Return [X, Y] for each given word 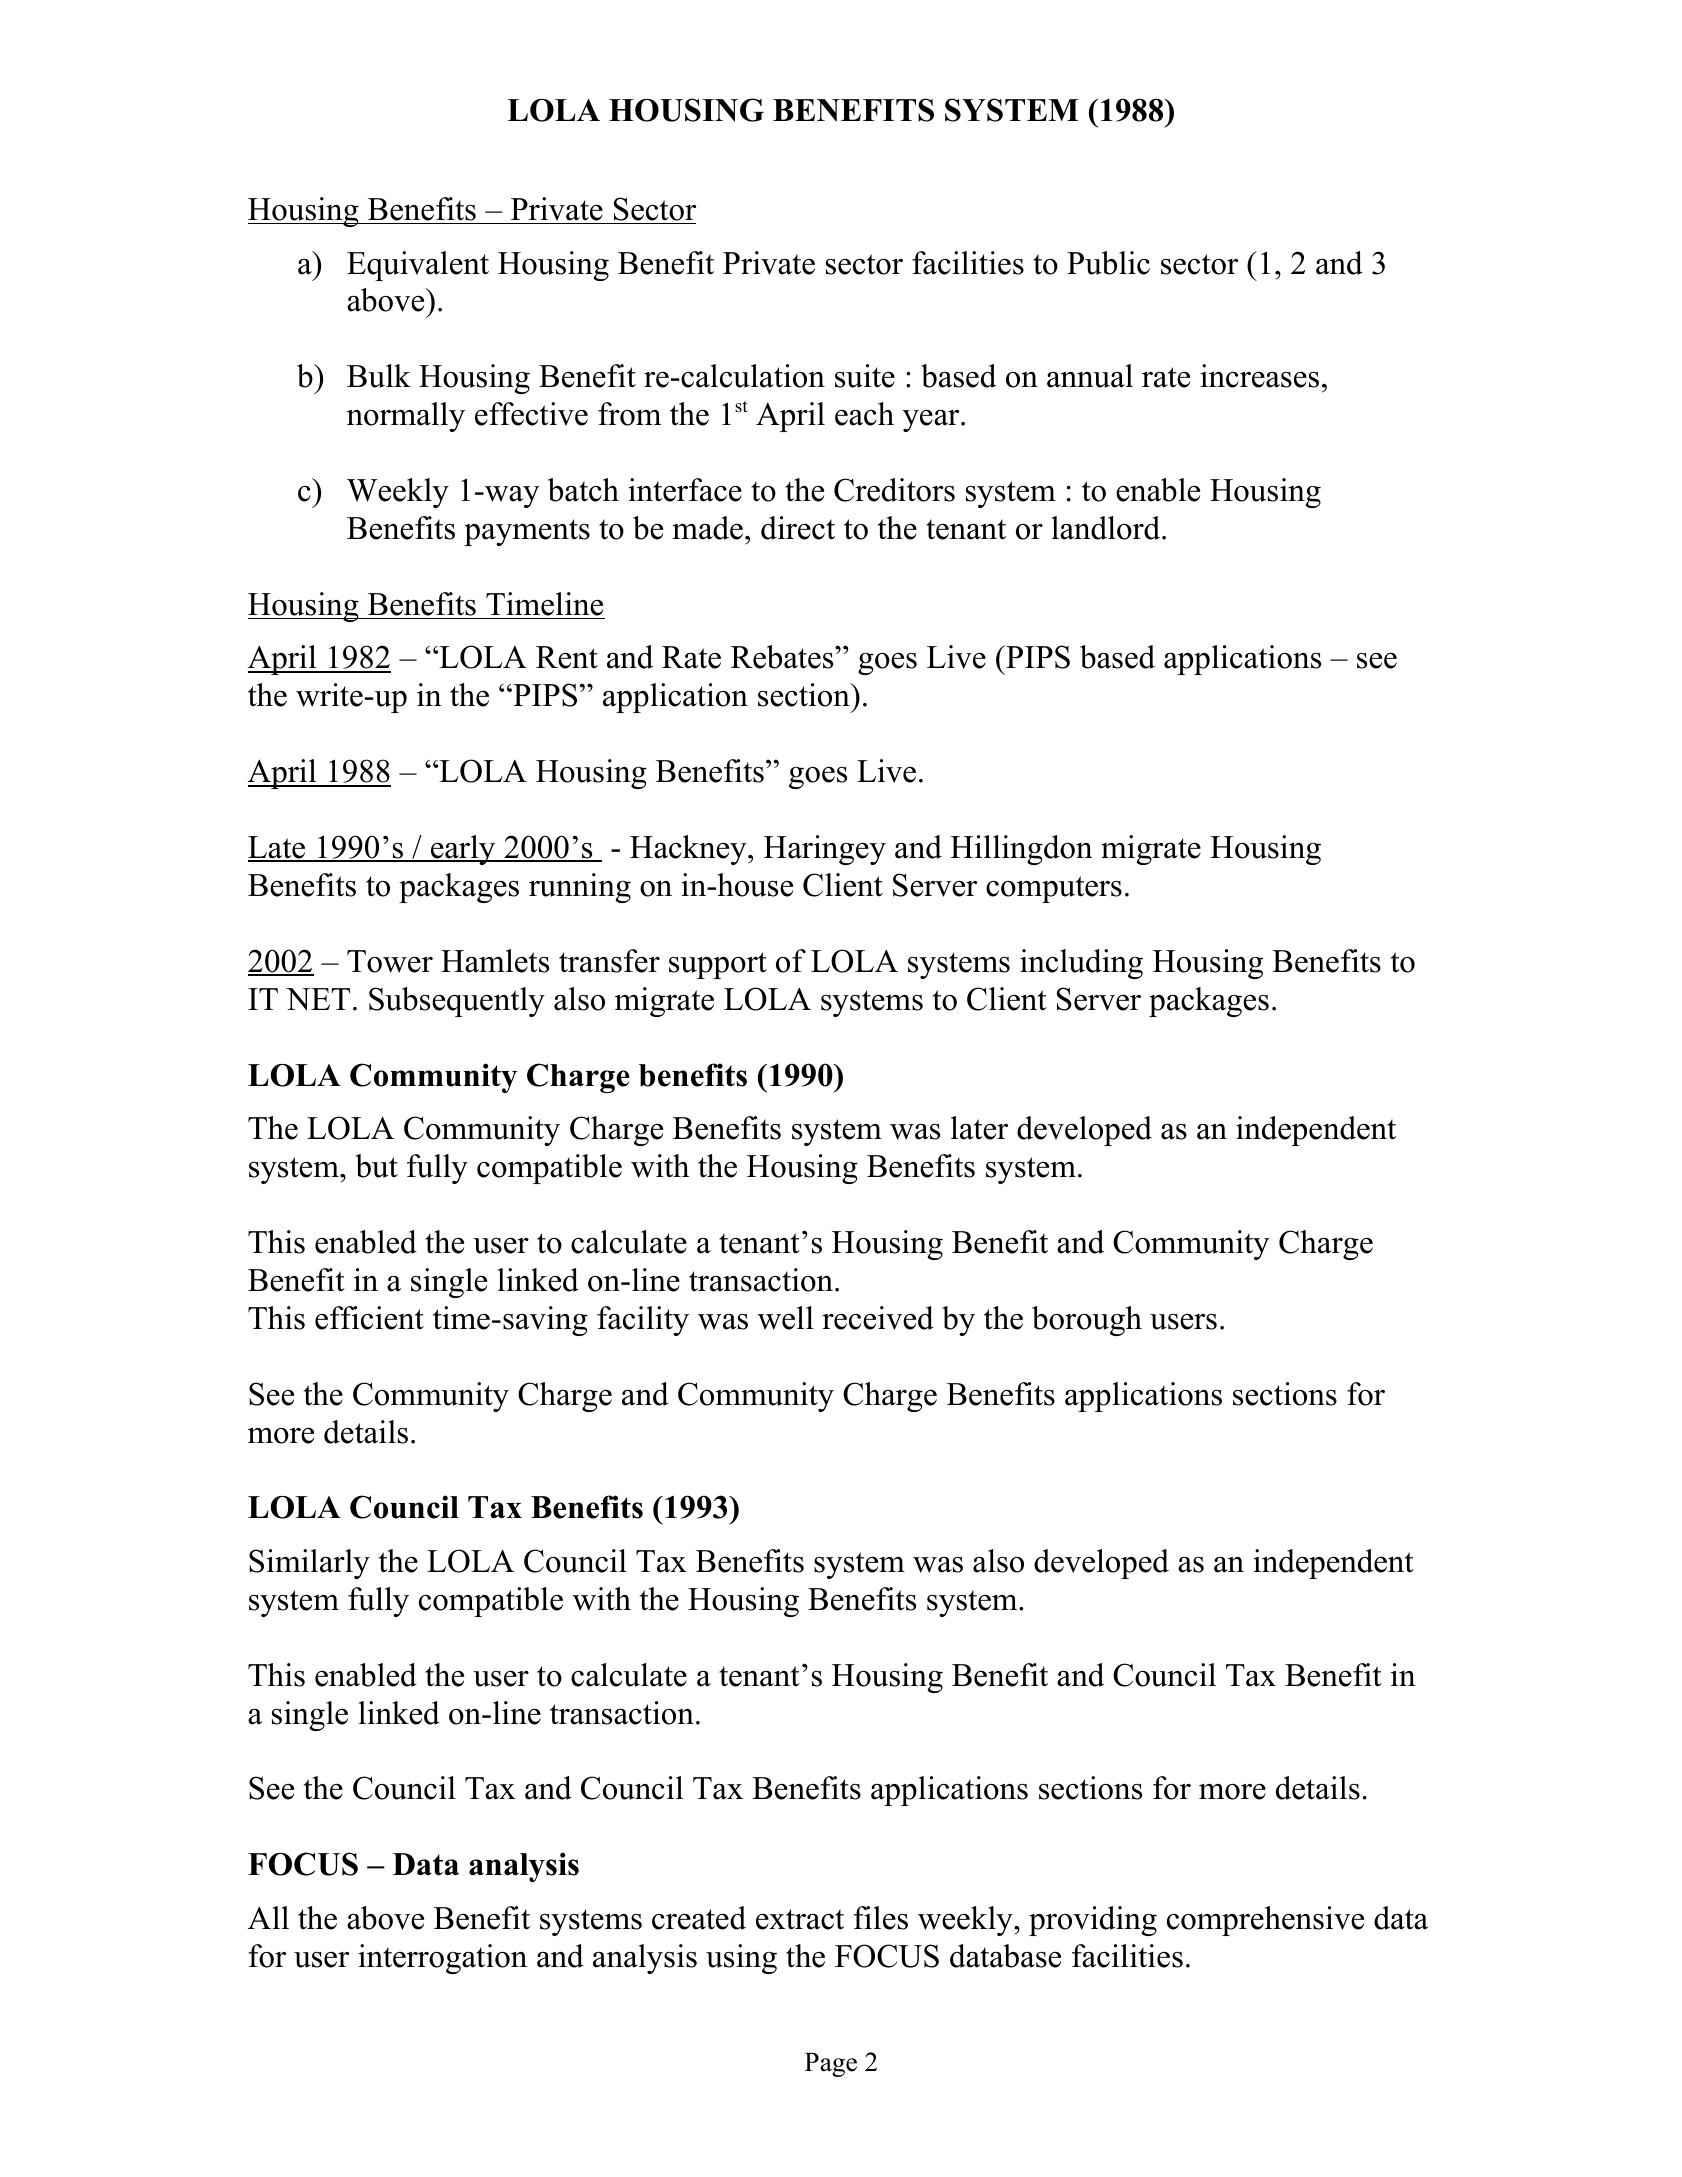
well [785, 1318]
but [376, 1166]
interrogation [442, 1959]
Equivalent [418, 266]
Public [1108, 263]
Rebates [783, 657]
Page [831, 2064]
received [878, 1318]
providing [1093, 1921]
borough [1087, 1321]
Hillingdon [1021, 850]
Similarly [309, 1564]
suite [865, 376]
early [463, 850]
